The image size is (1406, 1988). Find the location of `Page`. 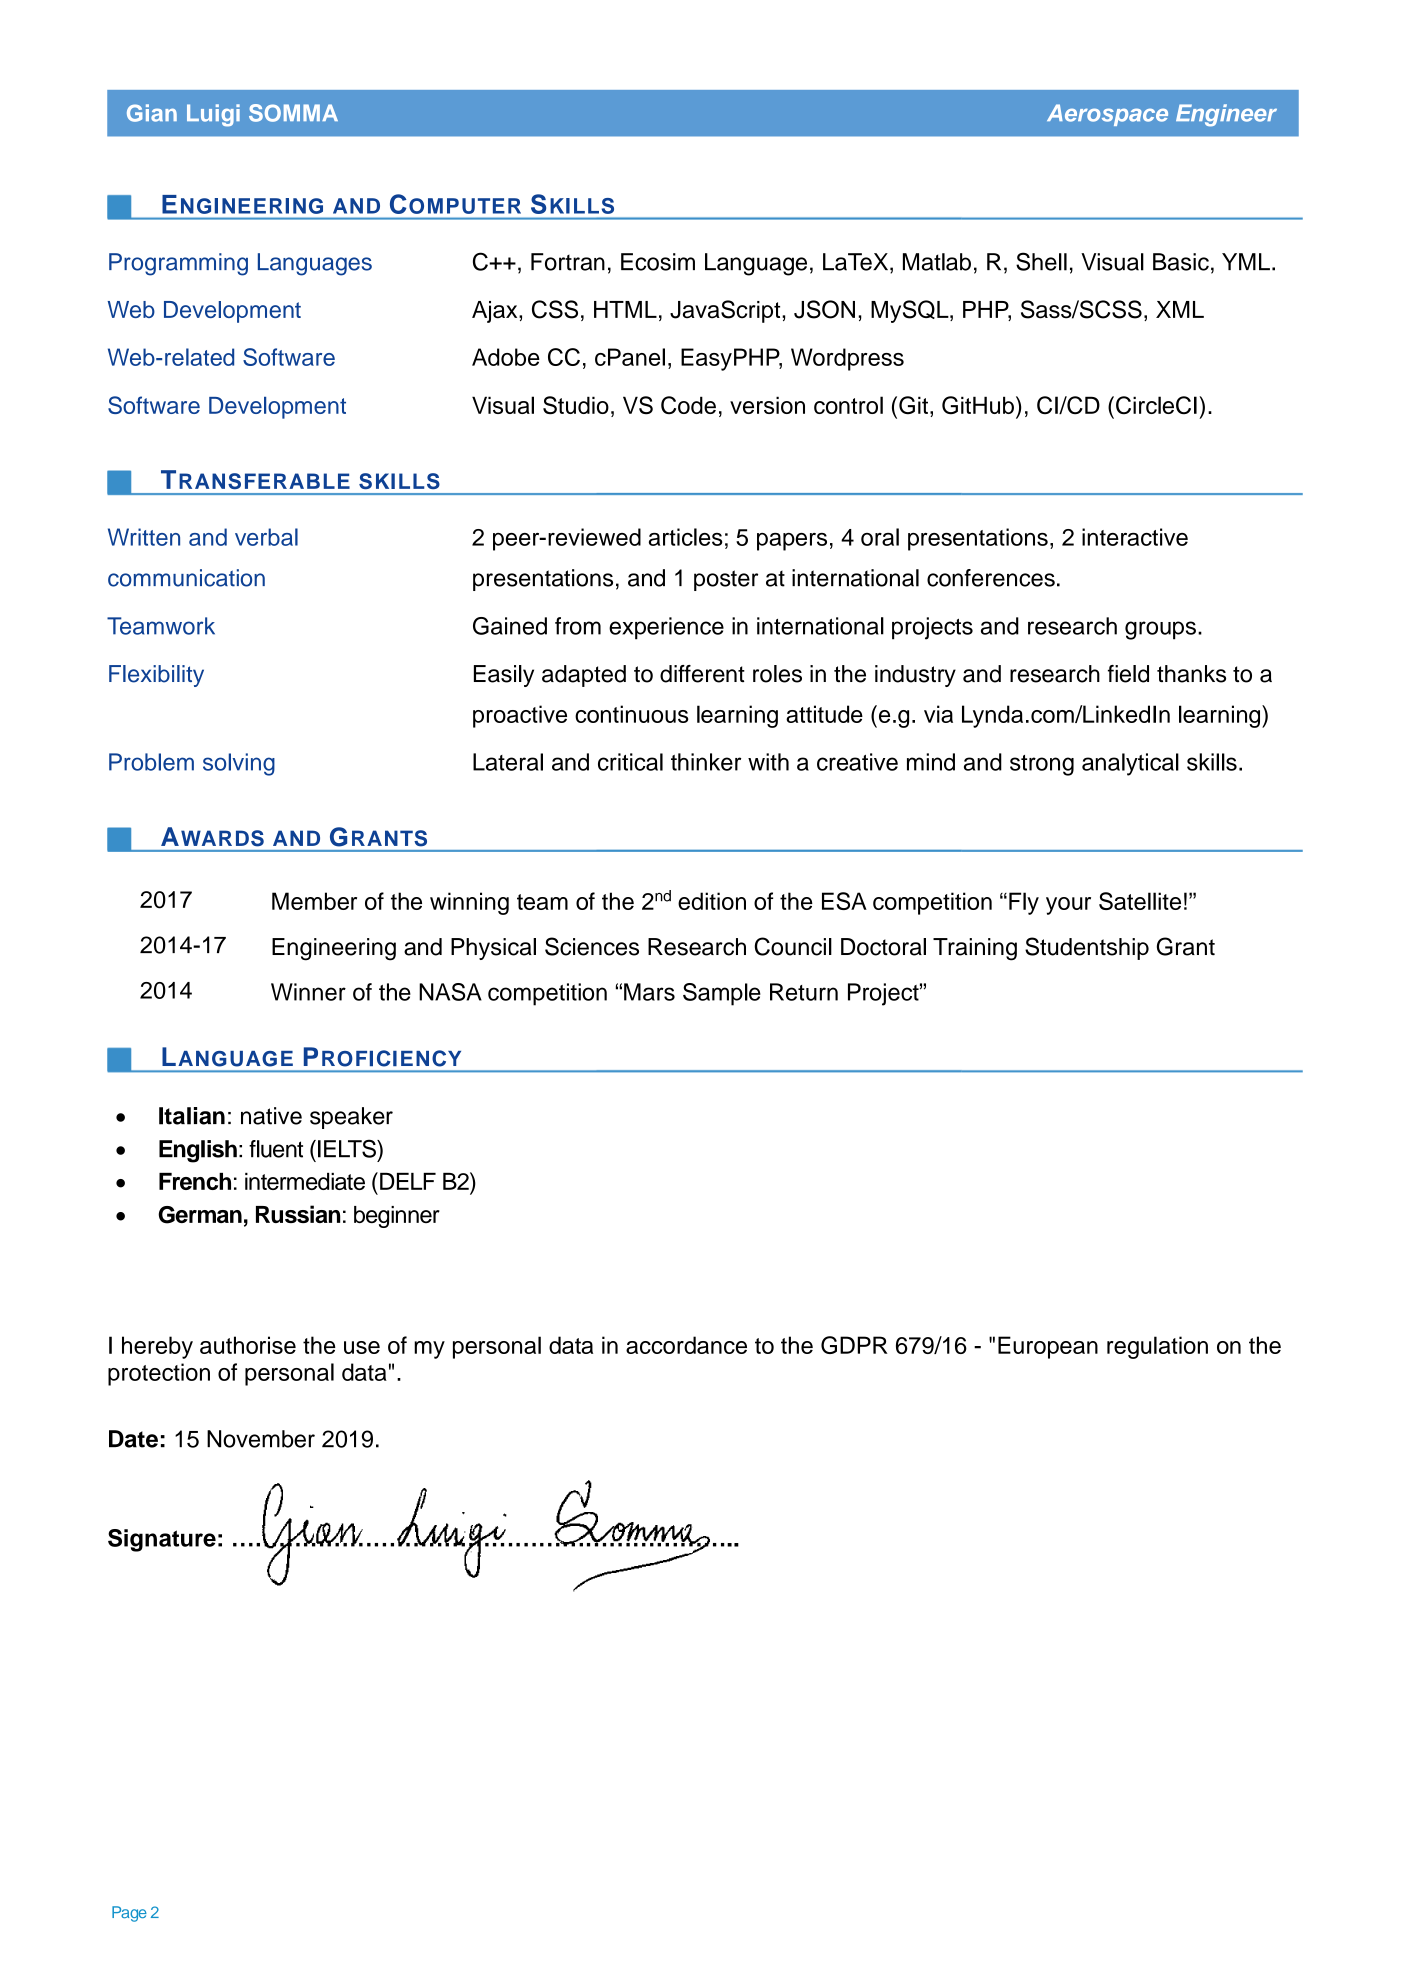

Page is located at coordinates (129, 1914).
